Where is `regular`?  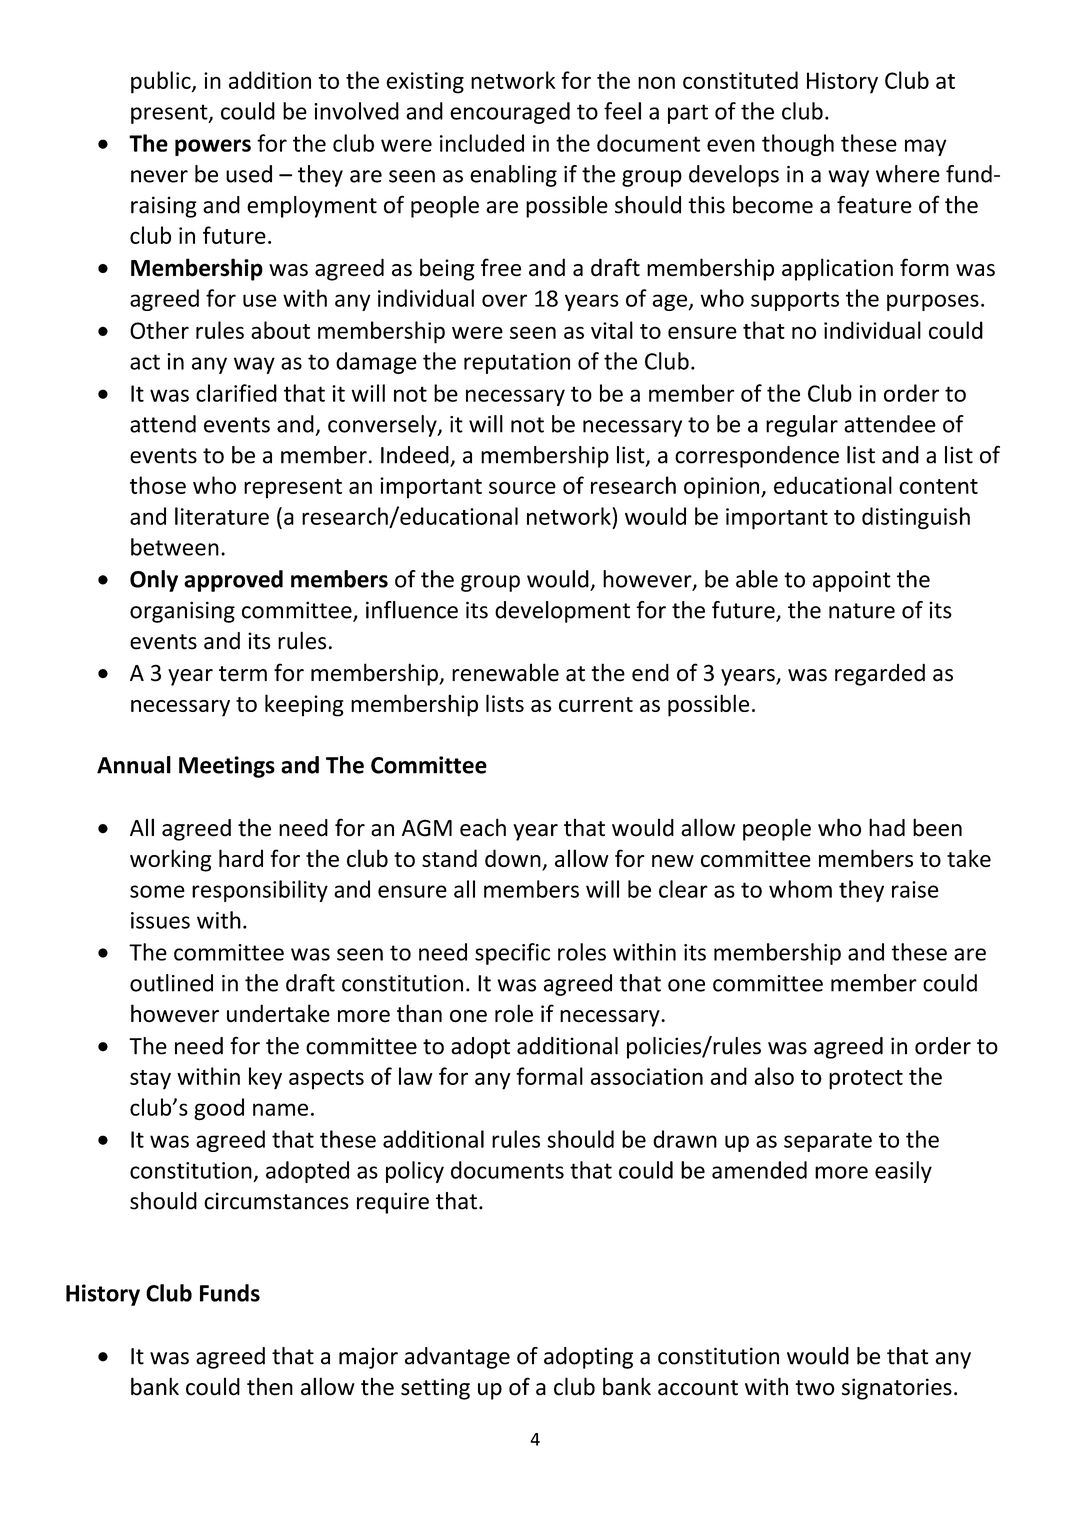
regular is located at coordinates (802, 426).
